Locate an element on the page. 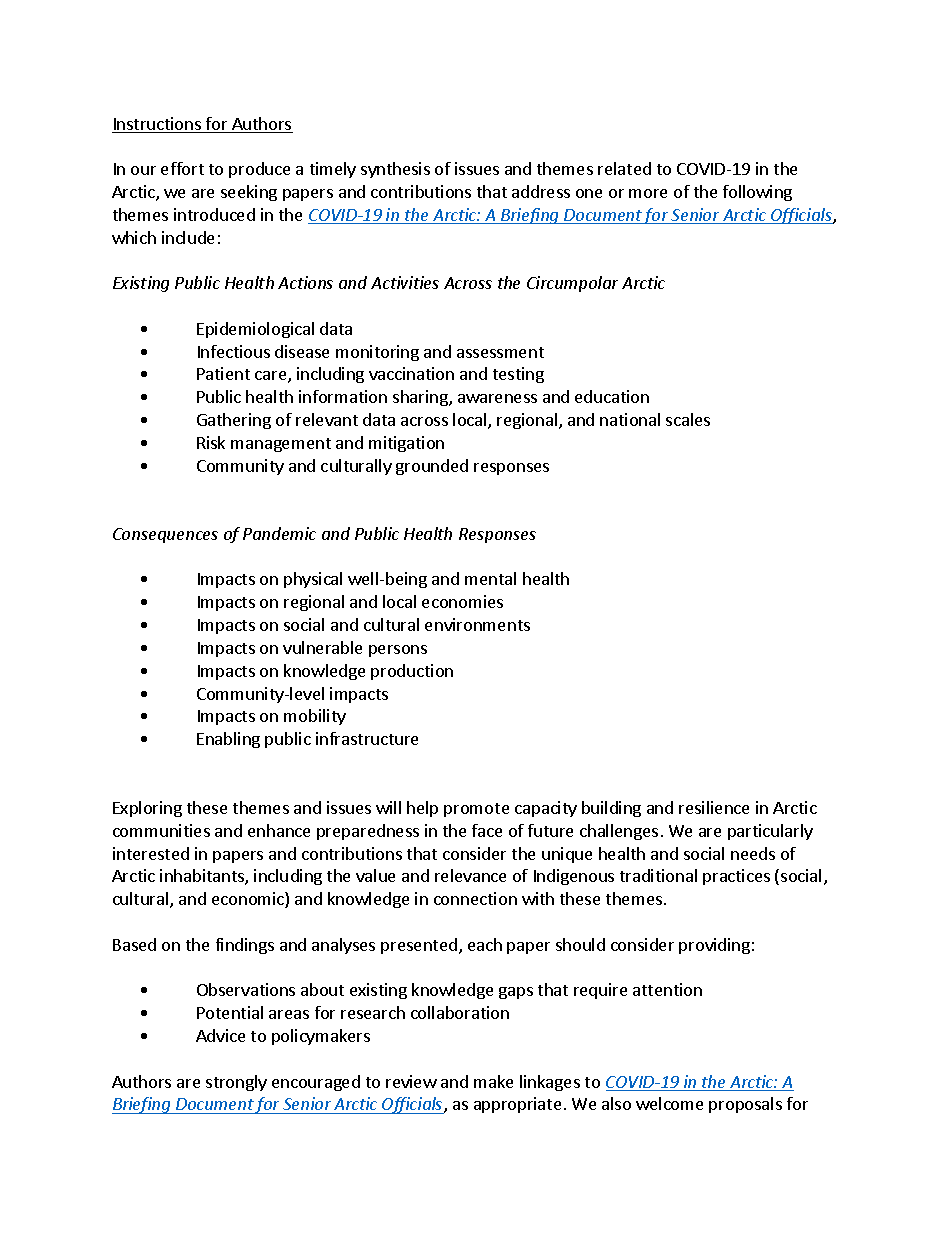 The height and width of the document is (1233, 952). synthesis is located at coordinates (395, 170).
